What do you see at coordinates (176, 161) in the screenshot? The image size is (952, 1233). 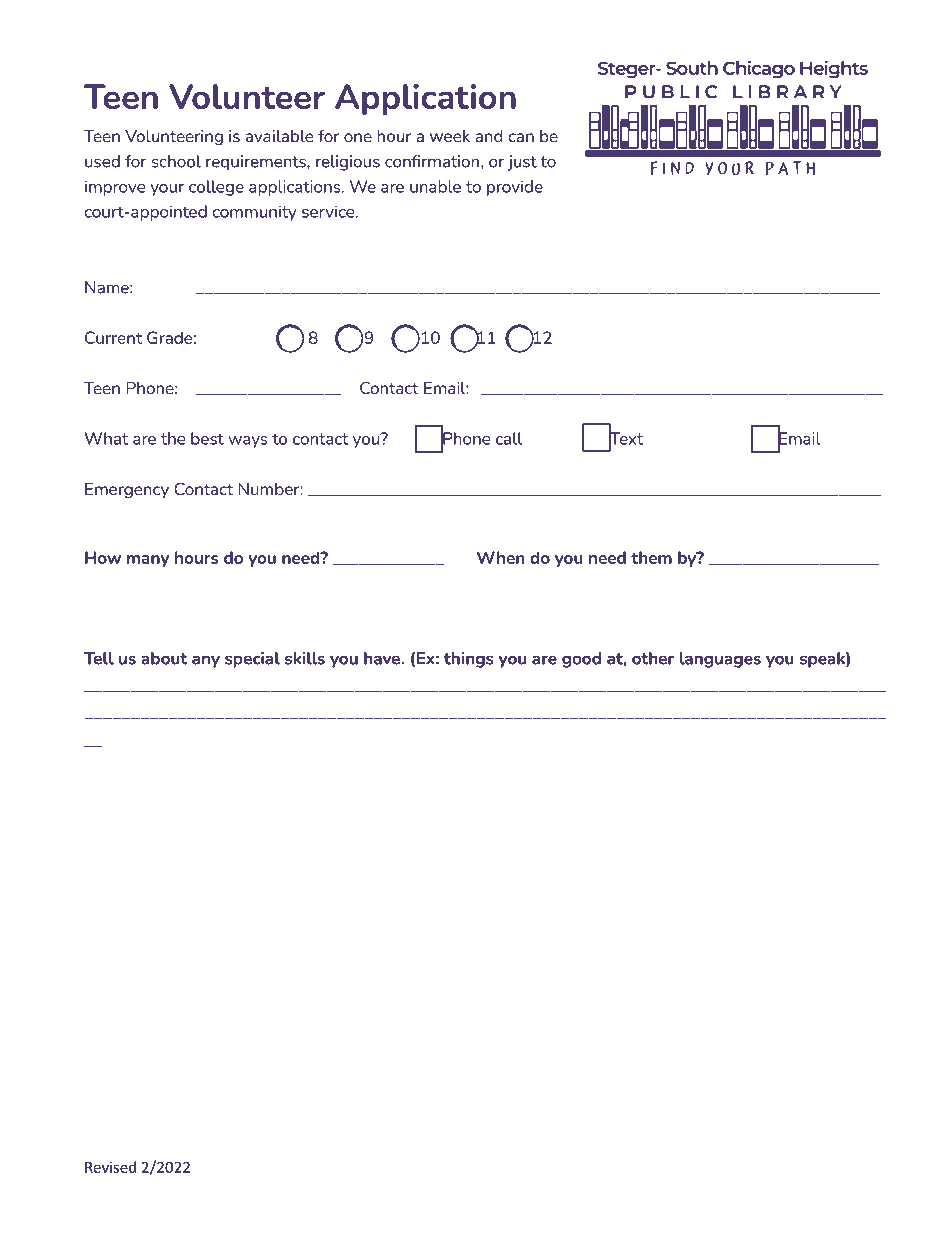 I see `school` at bounding box center [176, 161].
